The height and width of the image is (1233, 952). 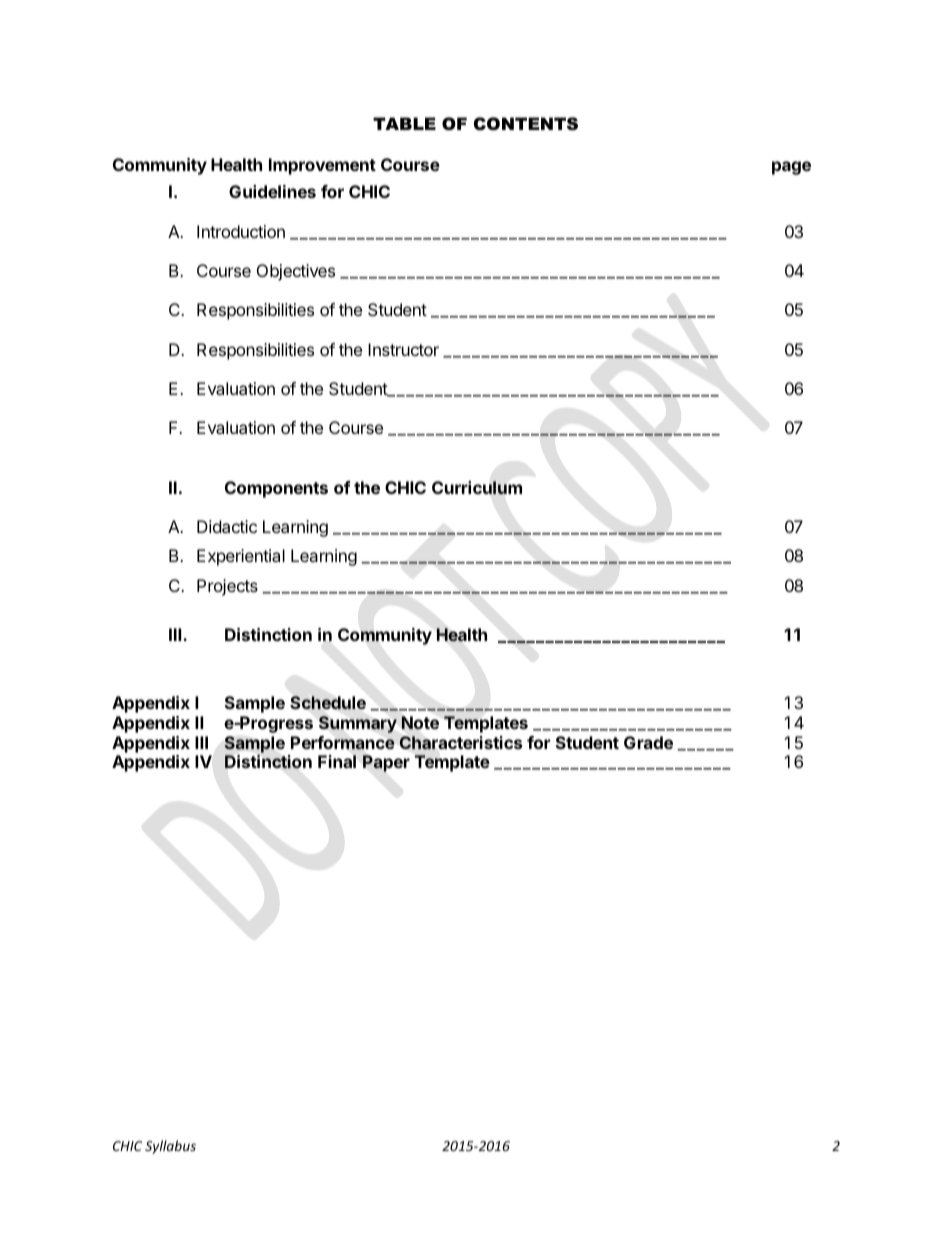 What do you see at coordinates (272, 191) in the image?
I see `Guidelines` at bounding box center [272, 191].
